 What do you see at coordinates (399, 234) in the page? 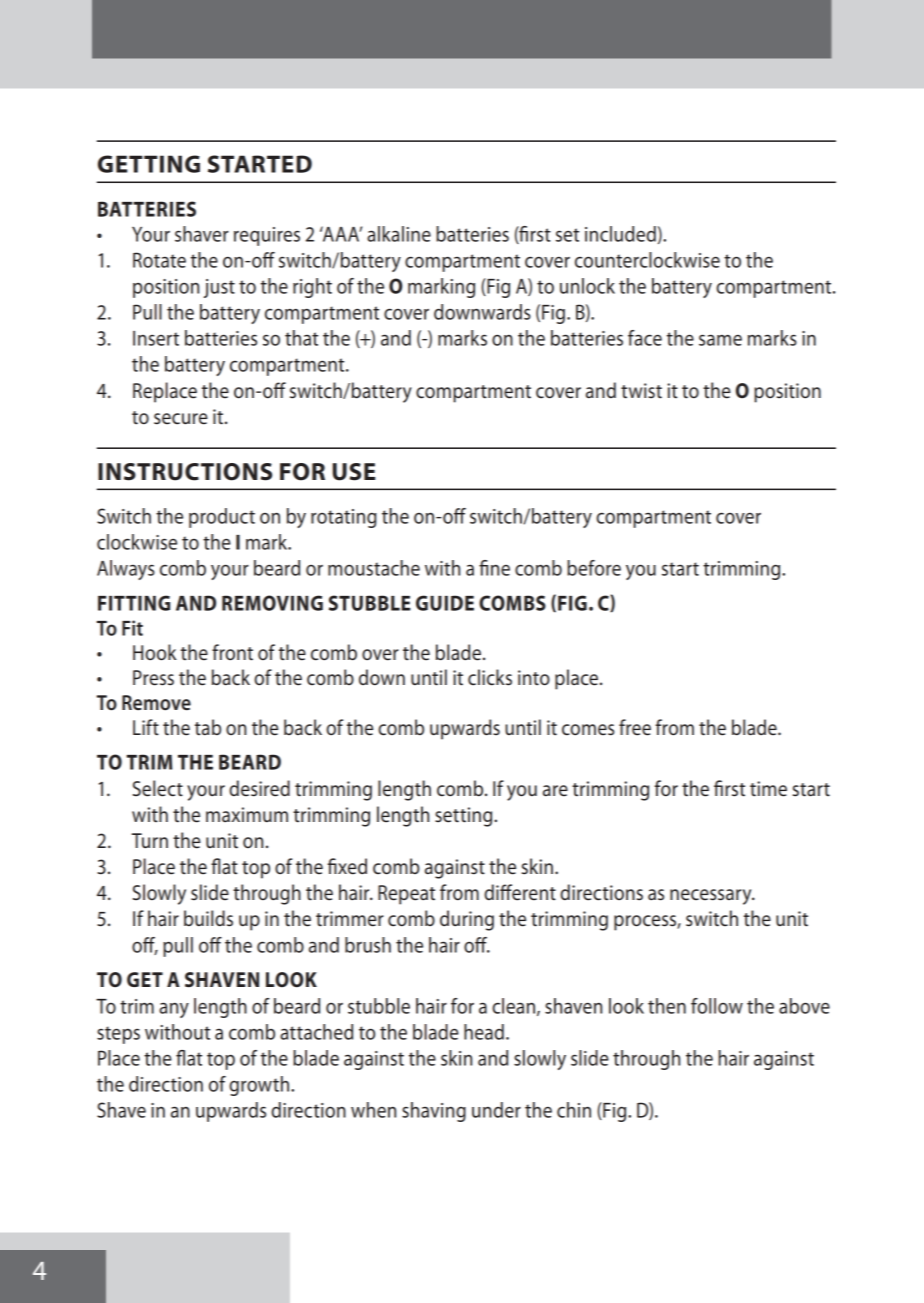
I see `alkaline` at bounding box center [399, 234].
